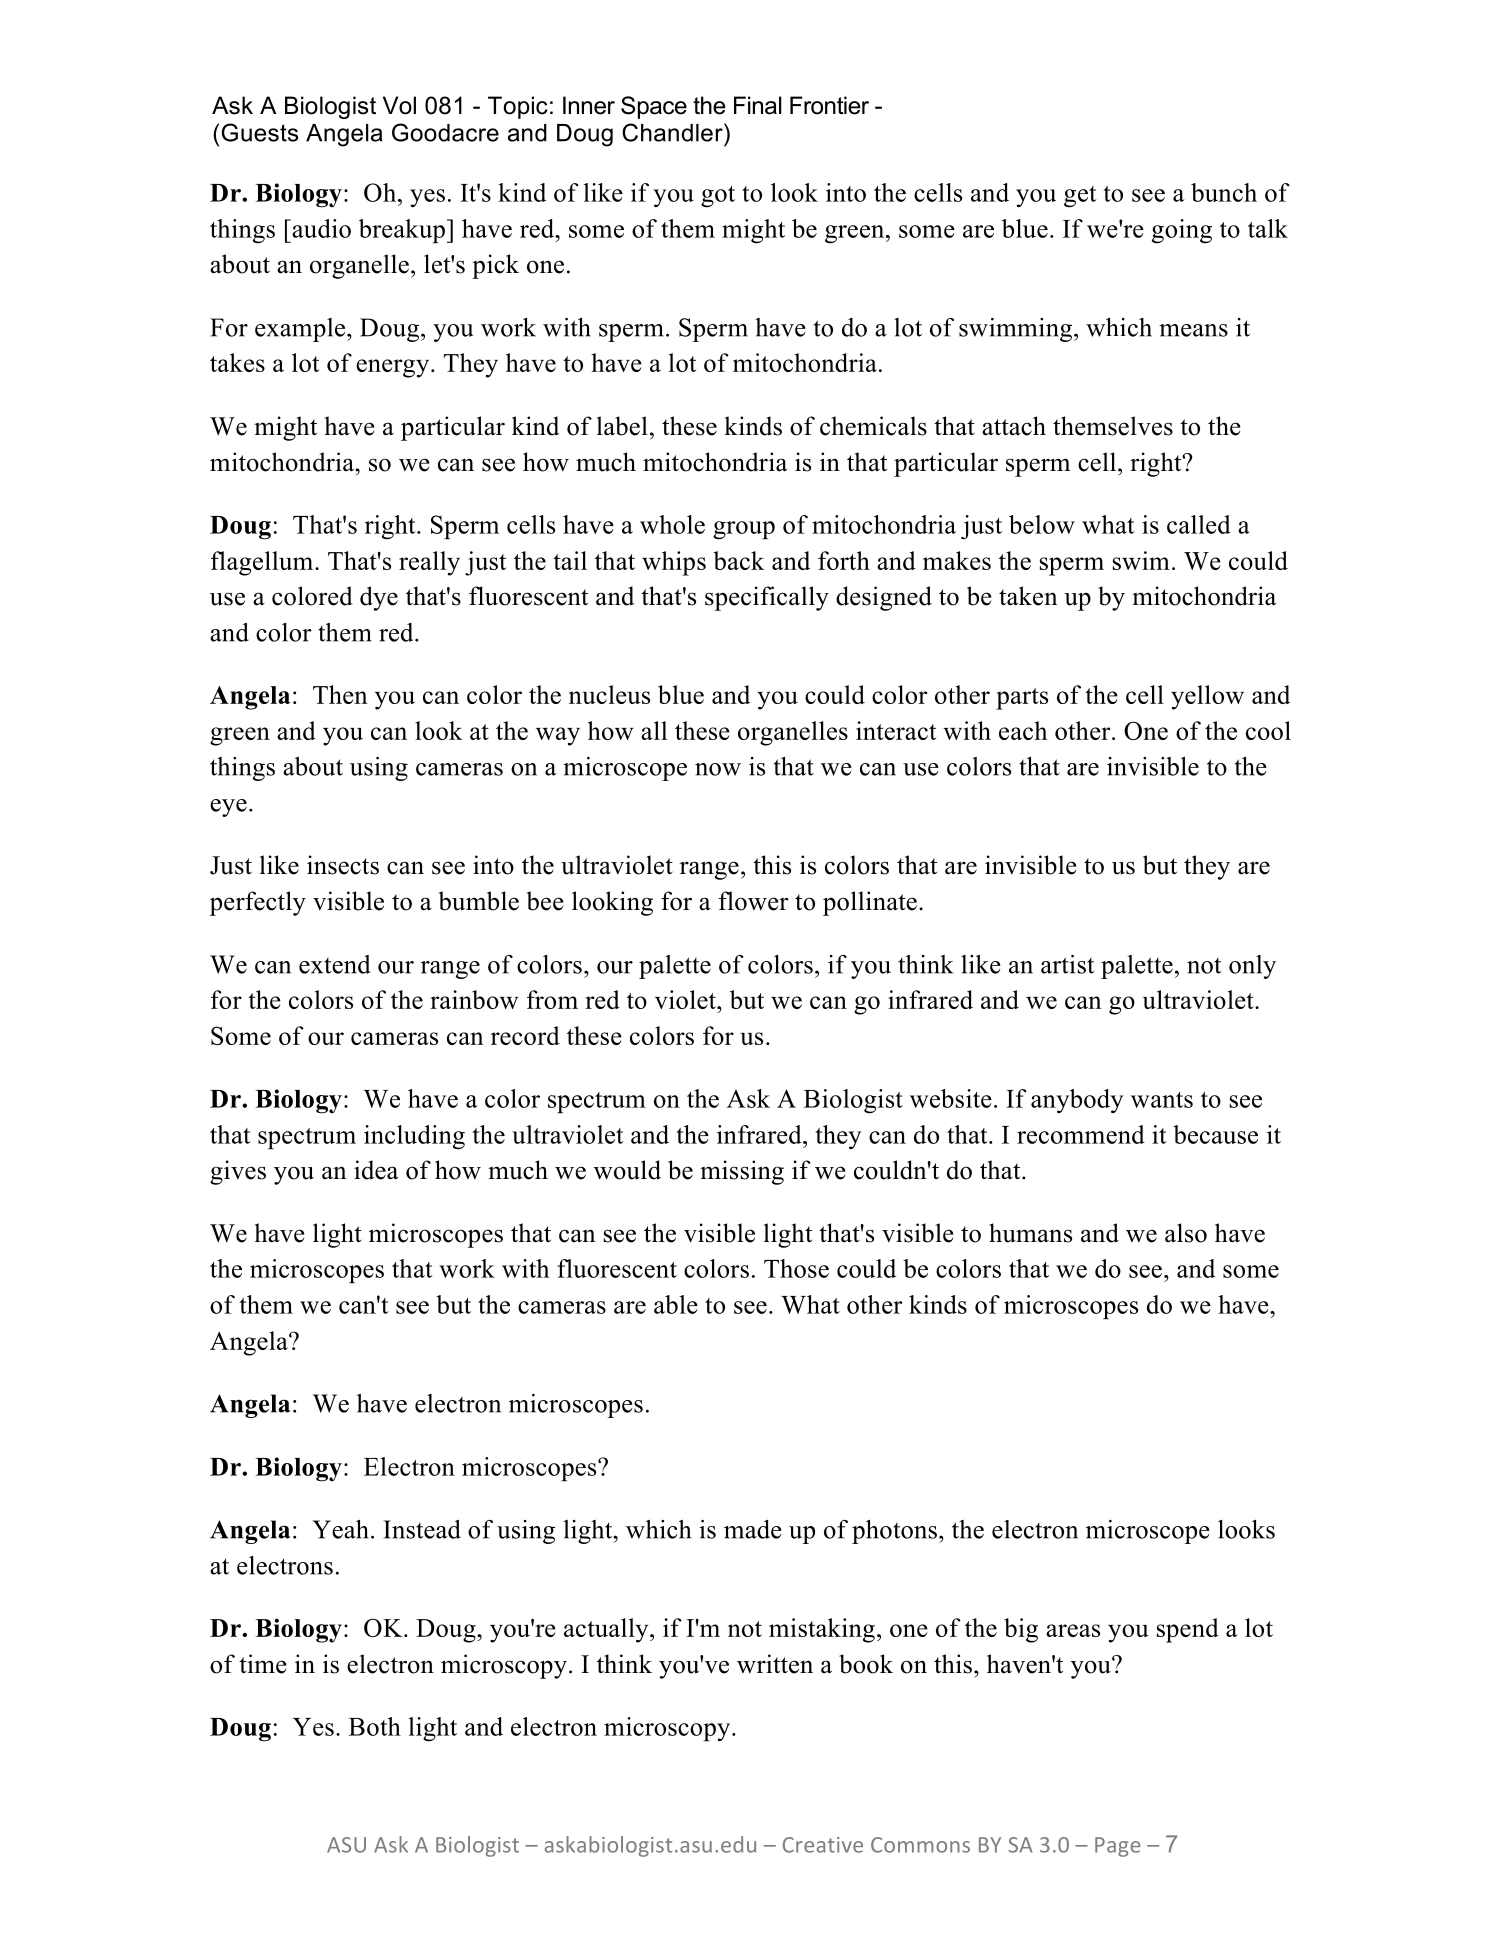  I want to click on get, so click(1080, 197).
